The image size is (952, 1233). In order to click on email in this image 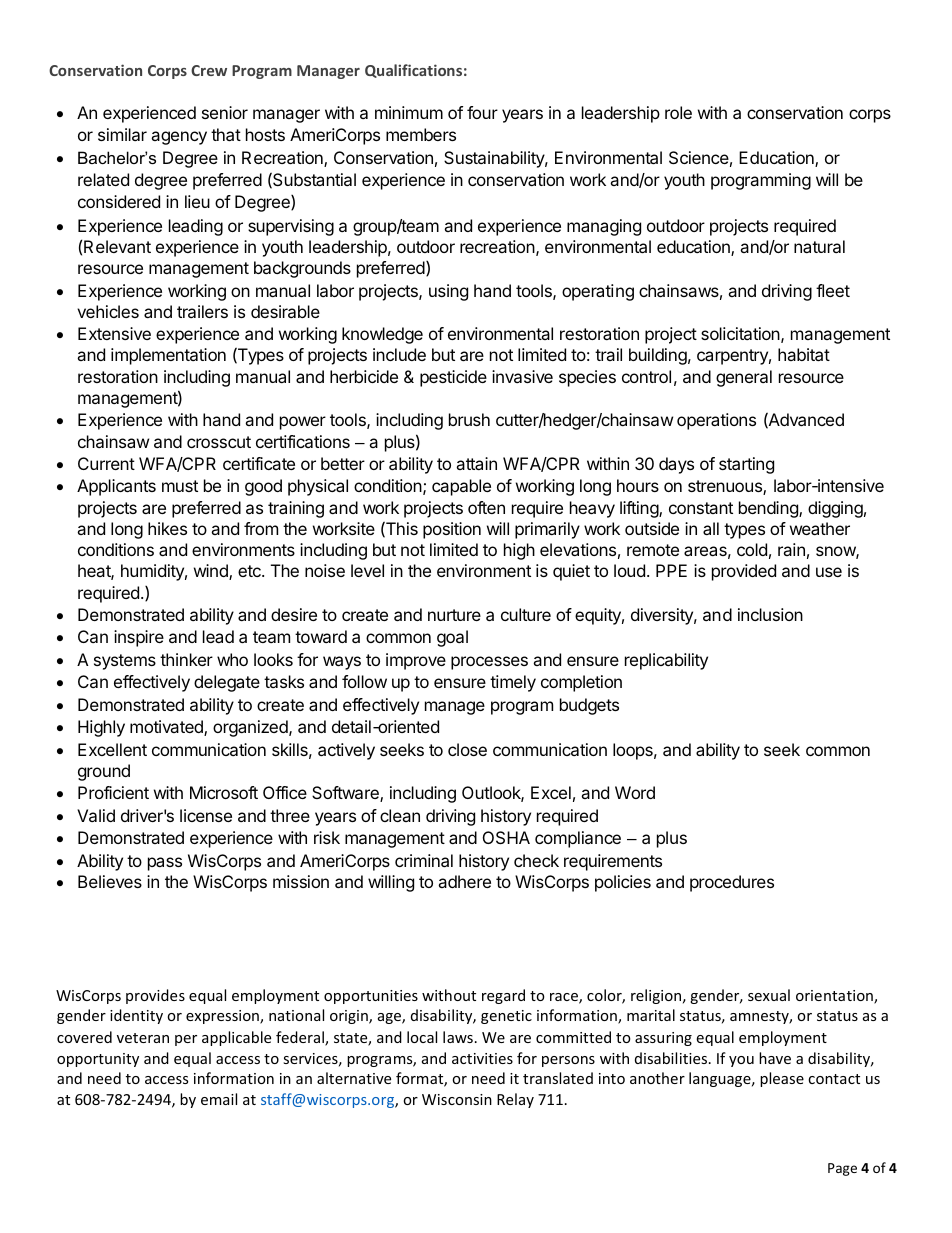, I will do `click(219, 1099)`.
